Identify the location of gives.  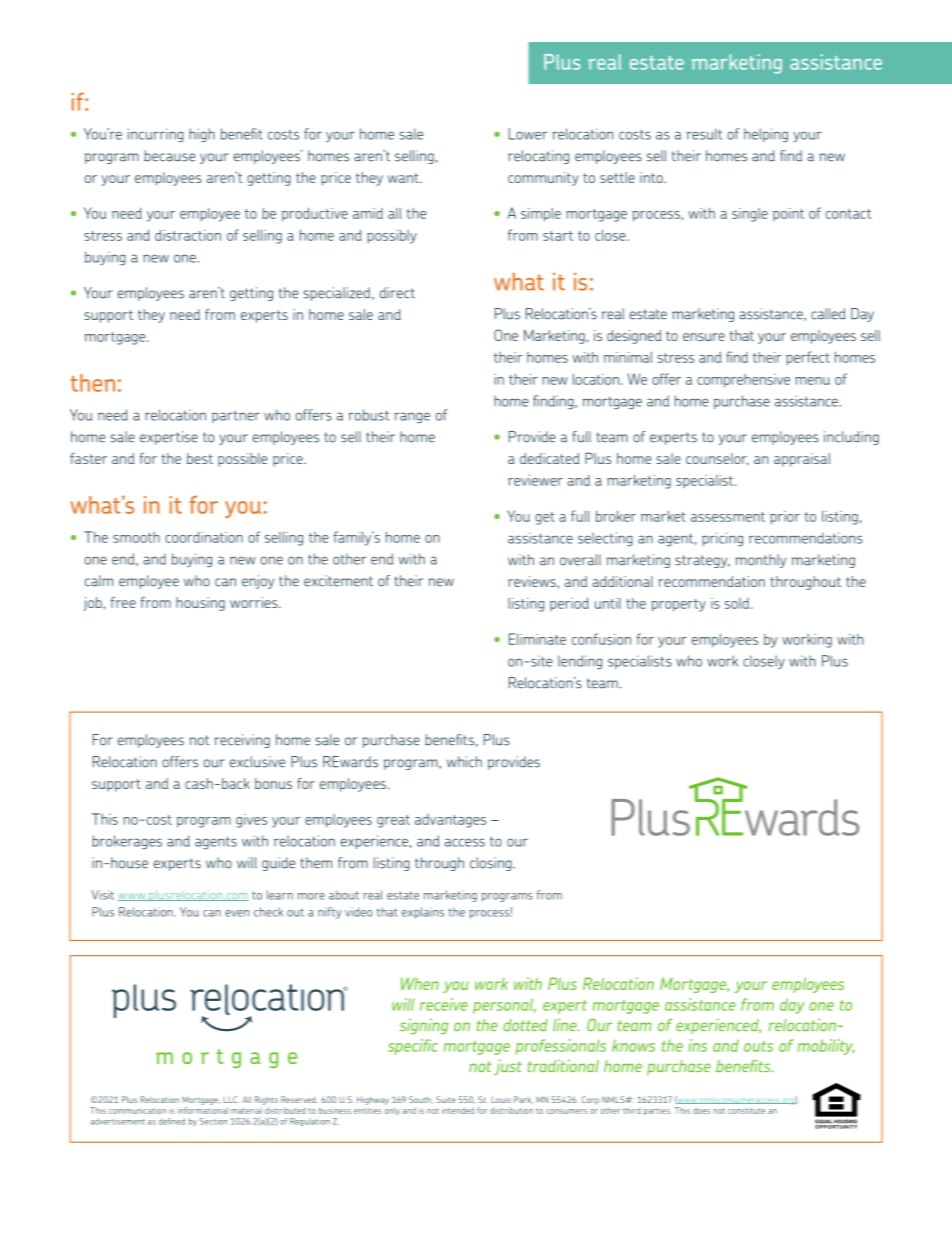
(251, 821).
